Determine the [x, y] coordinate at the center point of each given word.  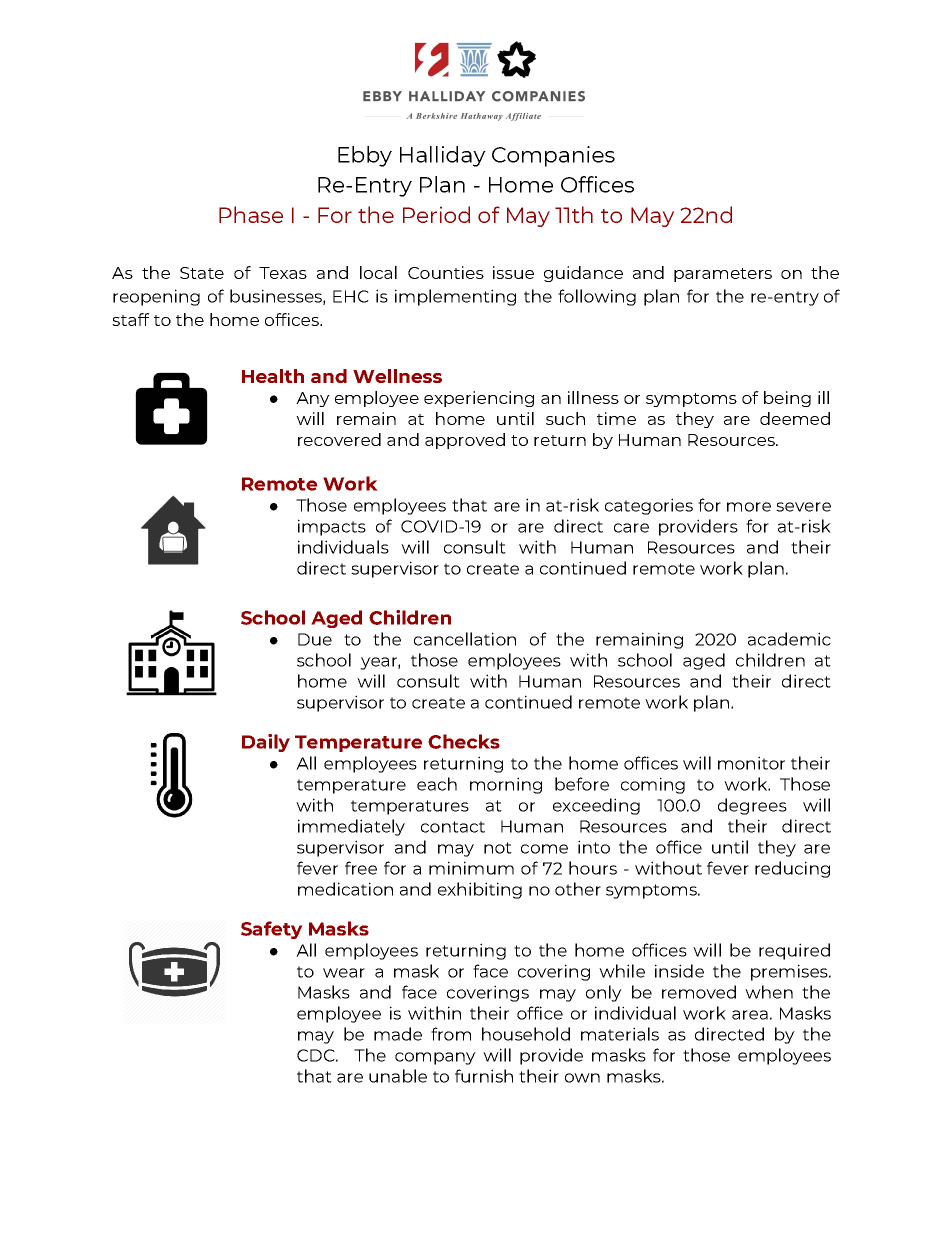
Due [315, 639]
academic [789, 639]
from [451, 1034]
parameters [723, 275]
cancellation [465, 639]
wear [344, 973]
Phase [251, 214]
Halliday [443, 156]
